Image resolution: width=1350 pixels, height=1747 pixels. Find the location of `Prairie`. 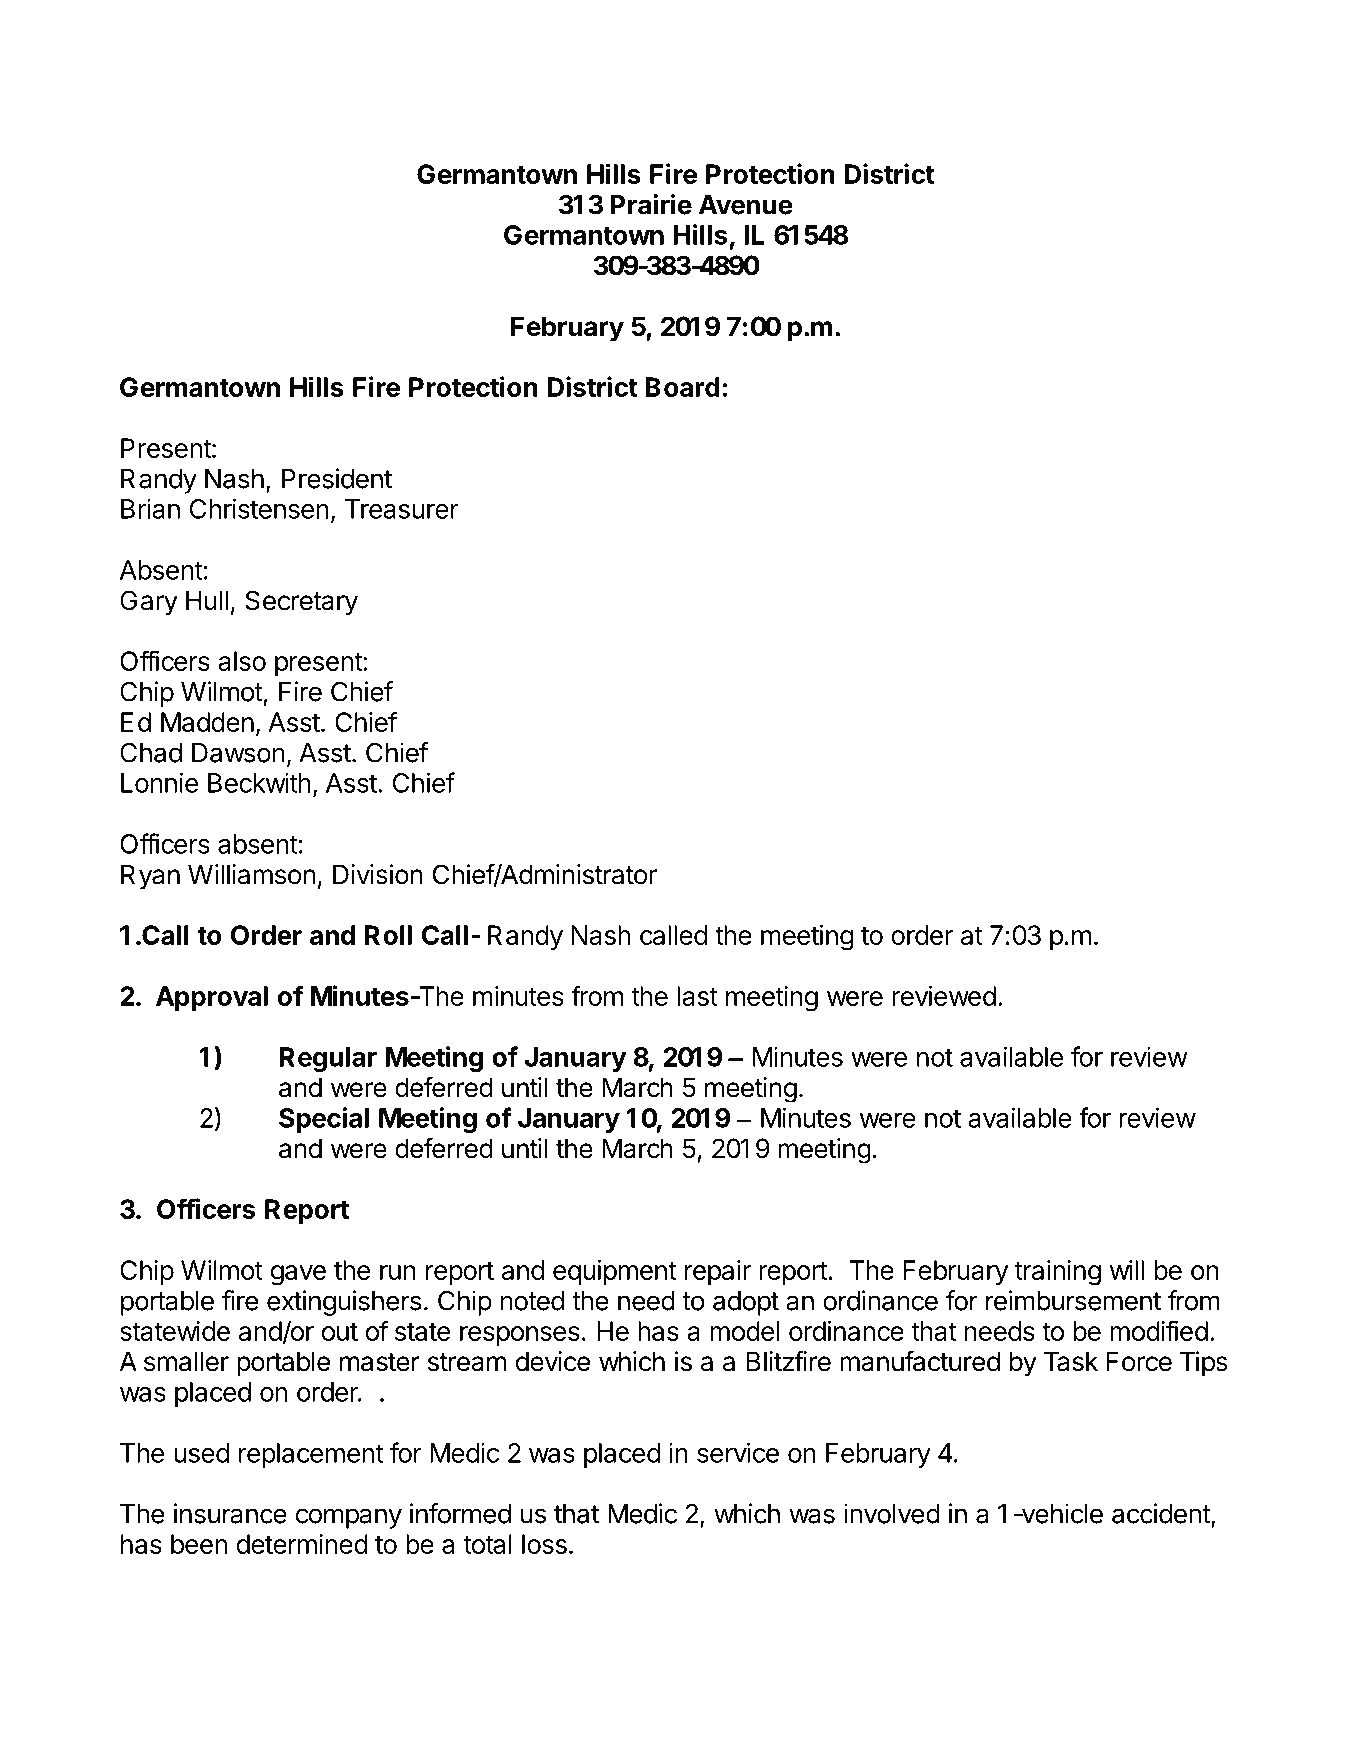

Prairie is located at coordinates (651, 204).
